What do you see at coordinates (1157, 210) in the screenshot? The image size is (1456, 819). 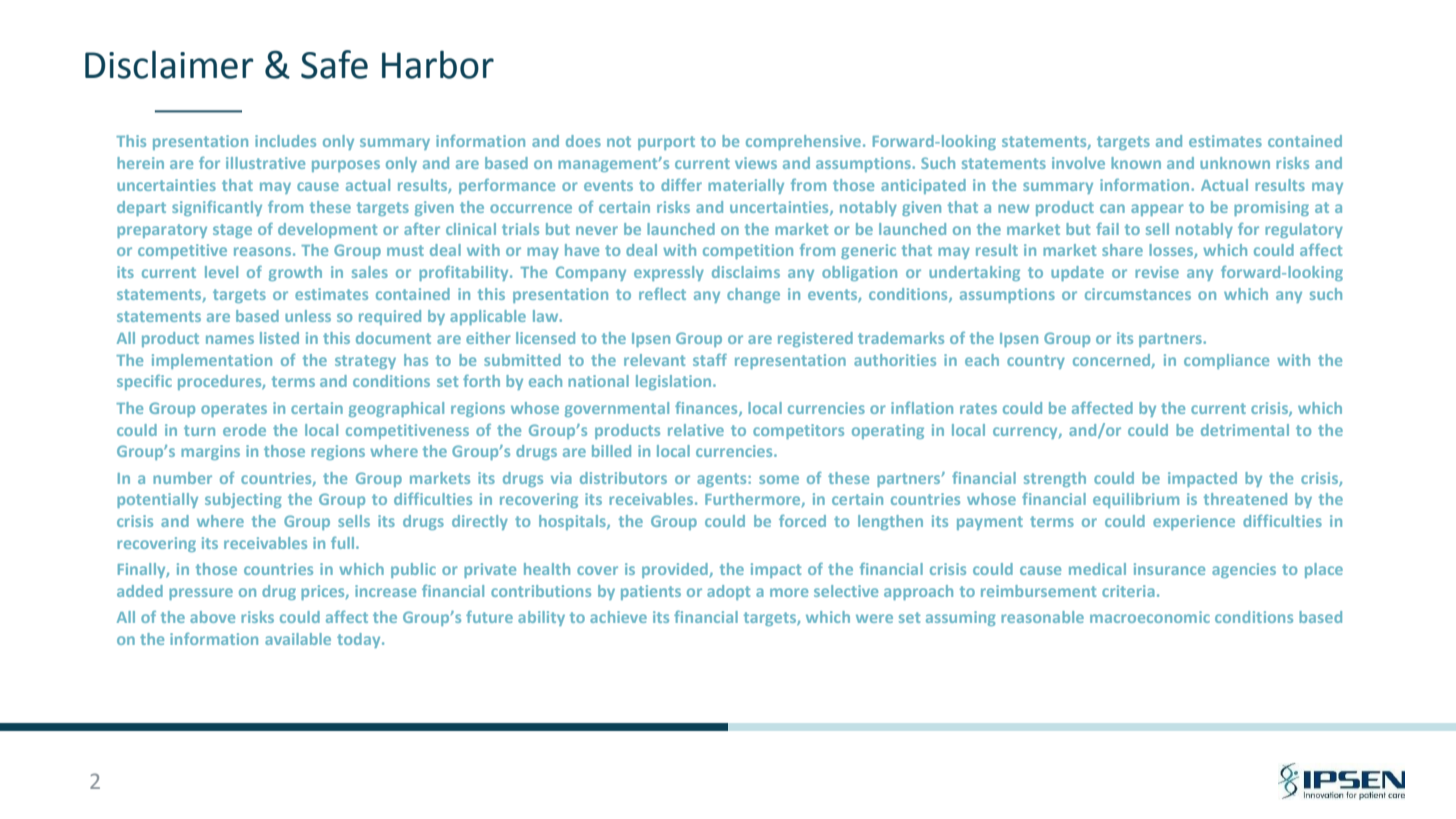 I see `appear` at bounding box center [1157, 210].
